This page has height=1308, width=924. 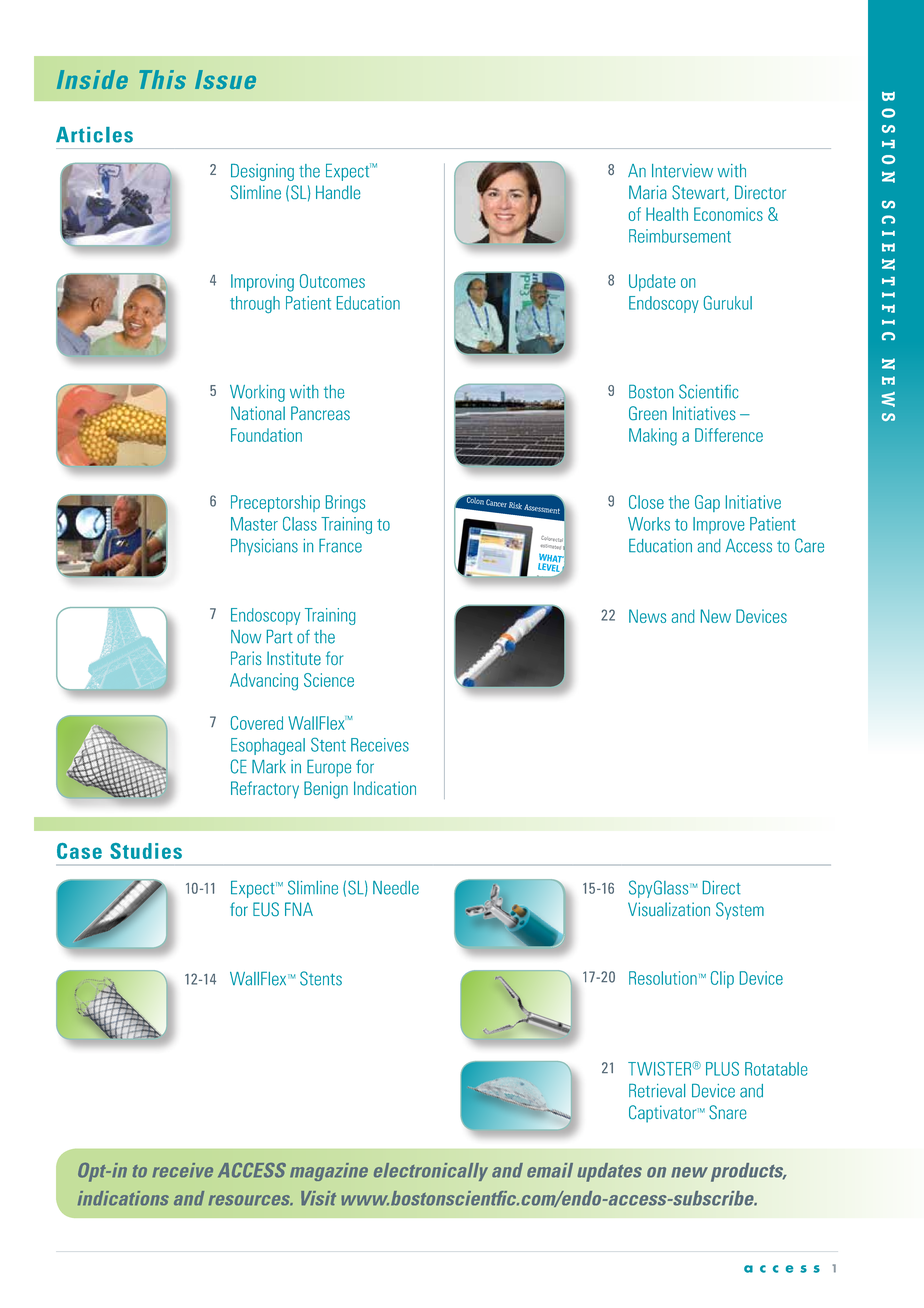 What do you see at coordinates (320, 413) in the page?
I see `Pancreas` at bounding box center [320, 413].
